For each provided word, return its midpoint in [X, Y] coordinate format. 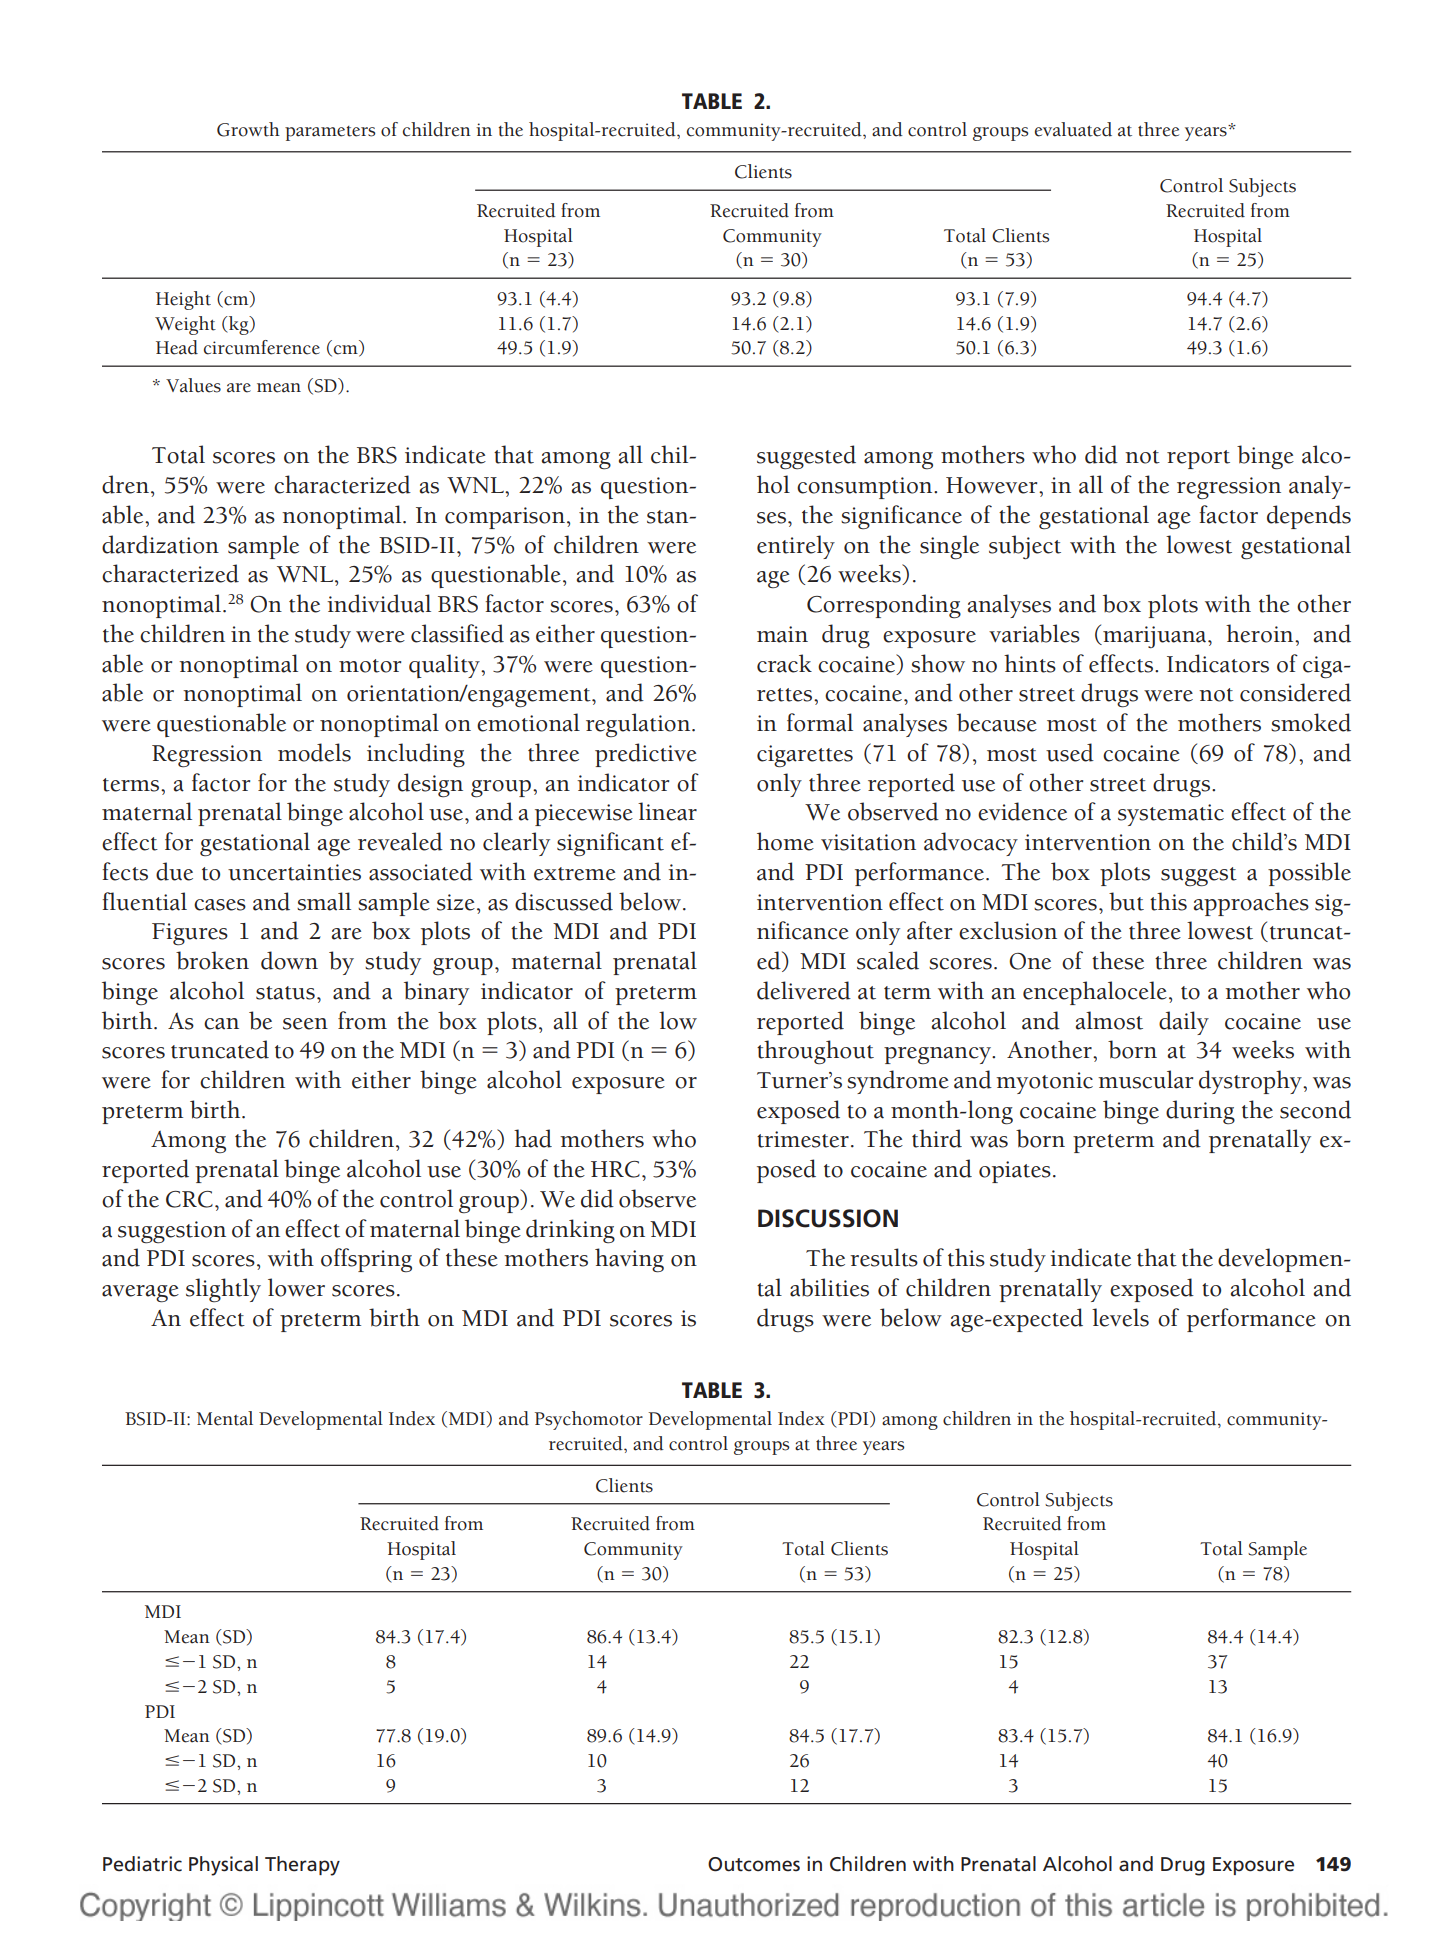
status [285, 993]
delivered [804, 990]
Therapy [302, 1866]
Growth [248, 129]
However [993, 485]
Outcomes [754, 1864]
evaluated [1073, 129]
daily [1184, 1023]
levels [1120, 1317]
